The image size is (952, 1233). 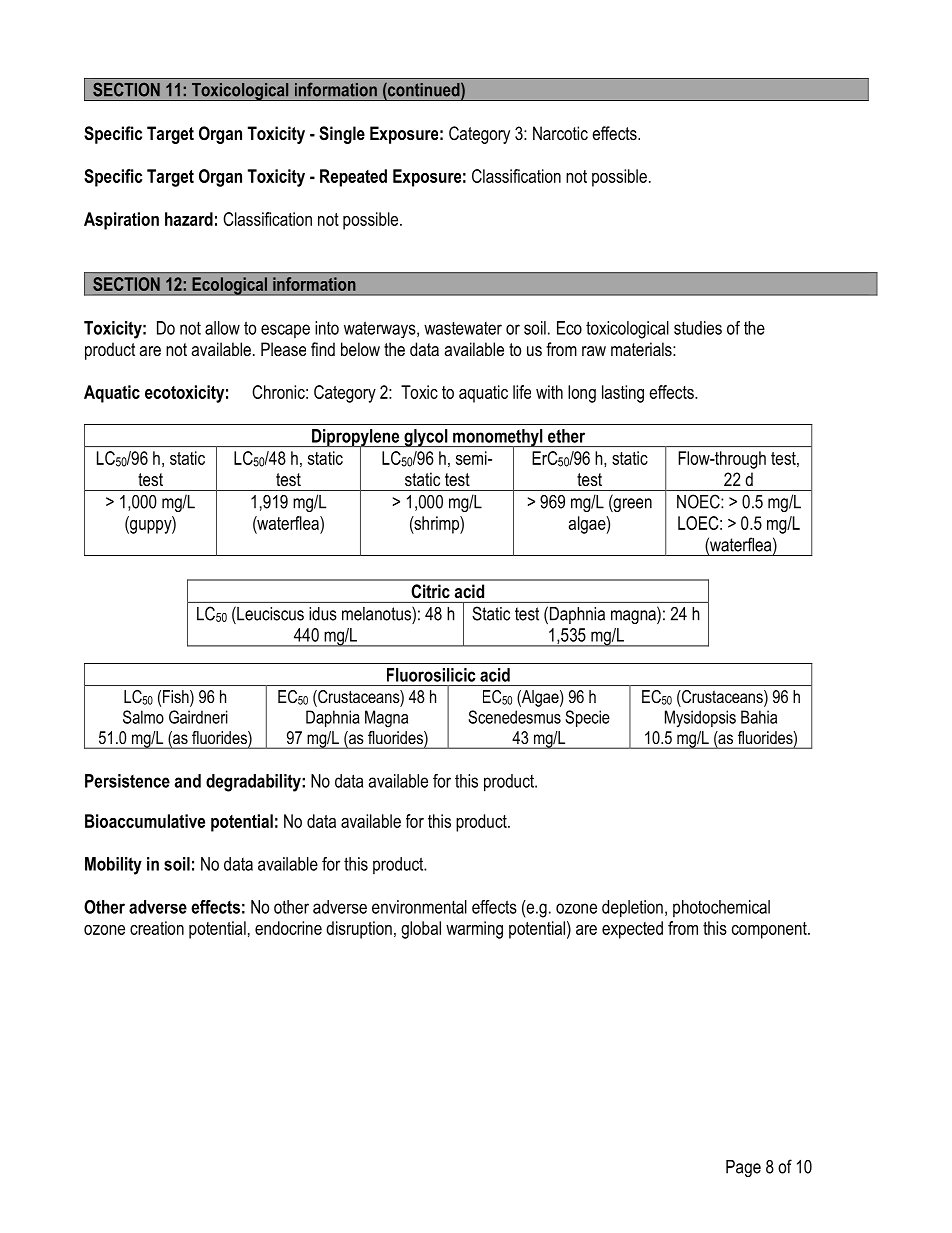 I want to click on global, so click(x=421, y=930).
